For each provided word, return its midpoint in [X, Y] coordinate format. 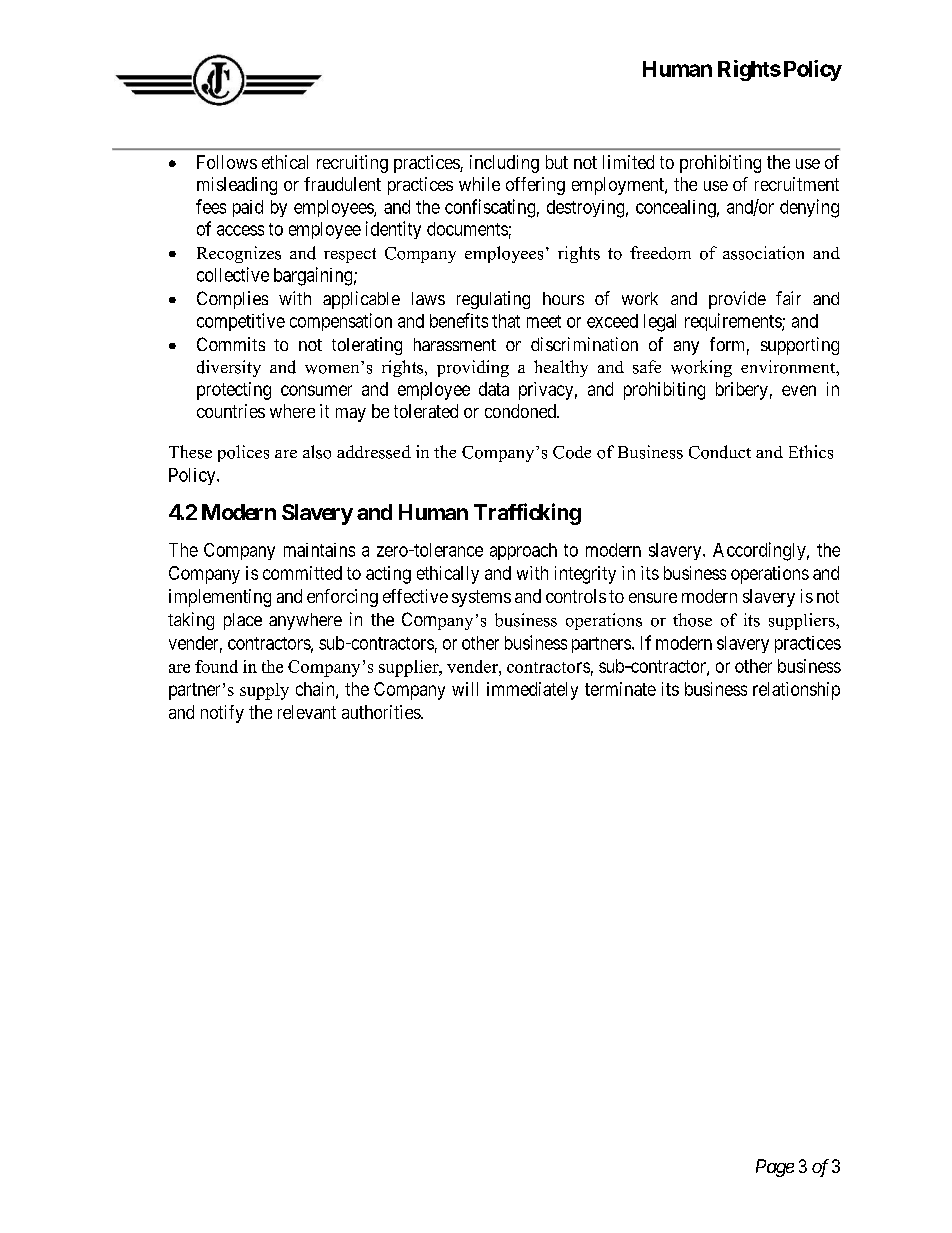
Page [775, 1168]
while [479, 184]
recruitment [797, 184]
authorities [382, 712]
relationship [796, 691]
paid [248, 208]
